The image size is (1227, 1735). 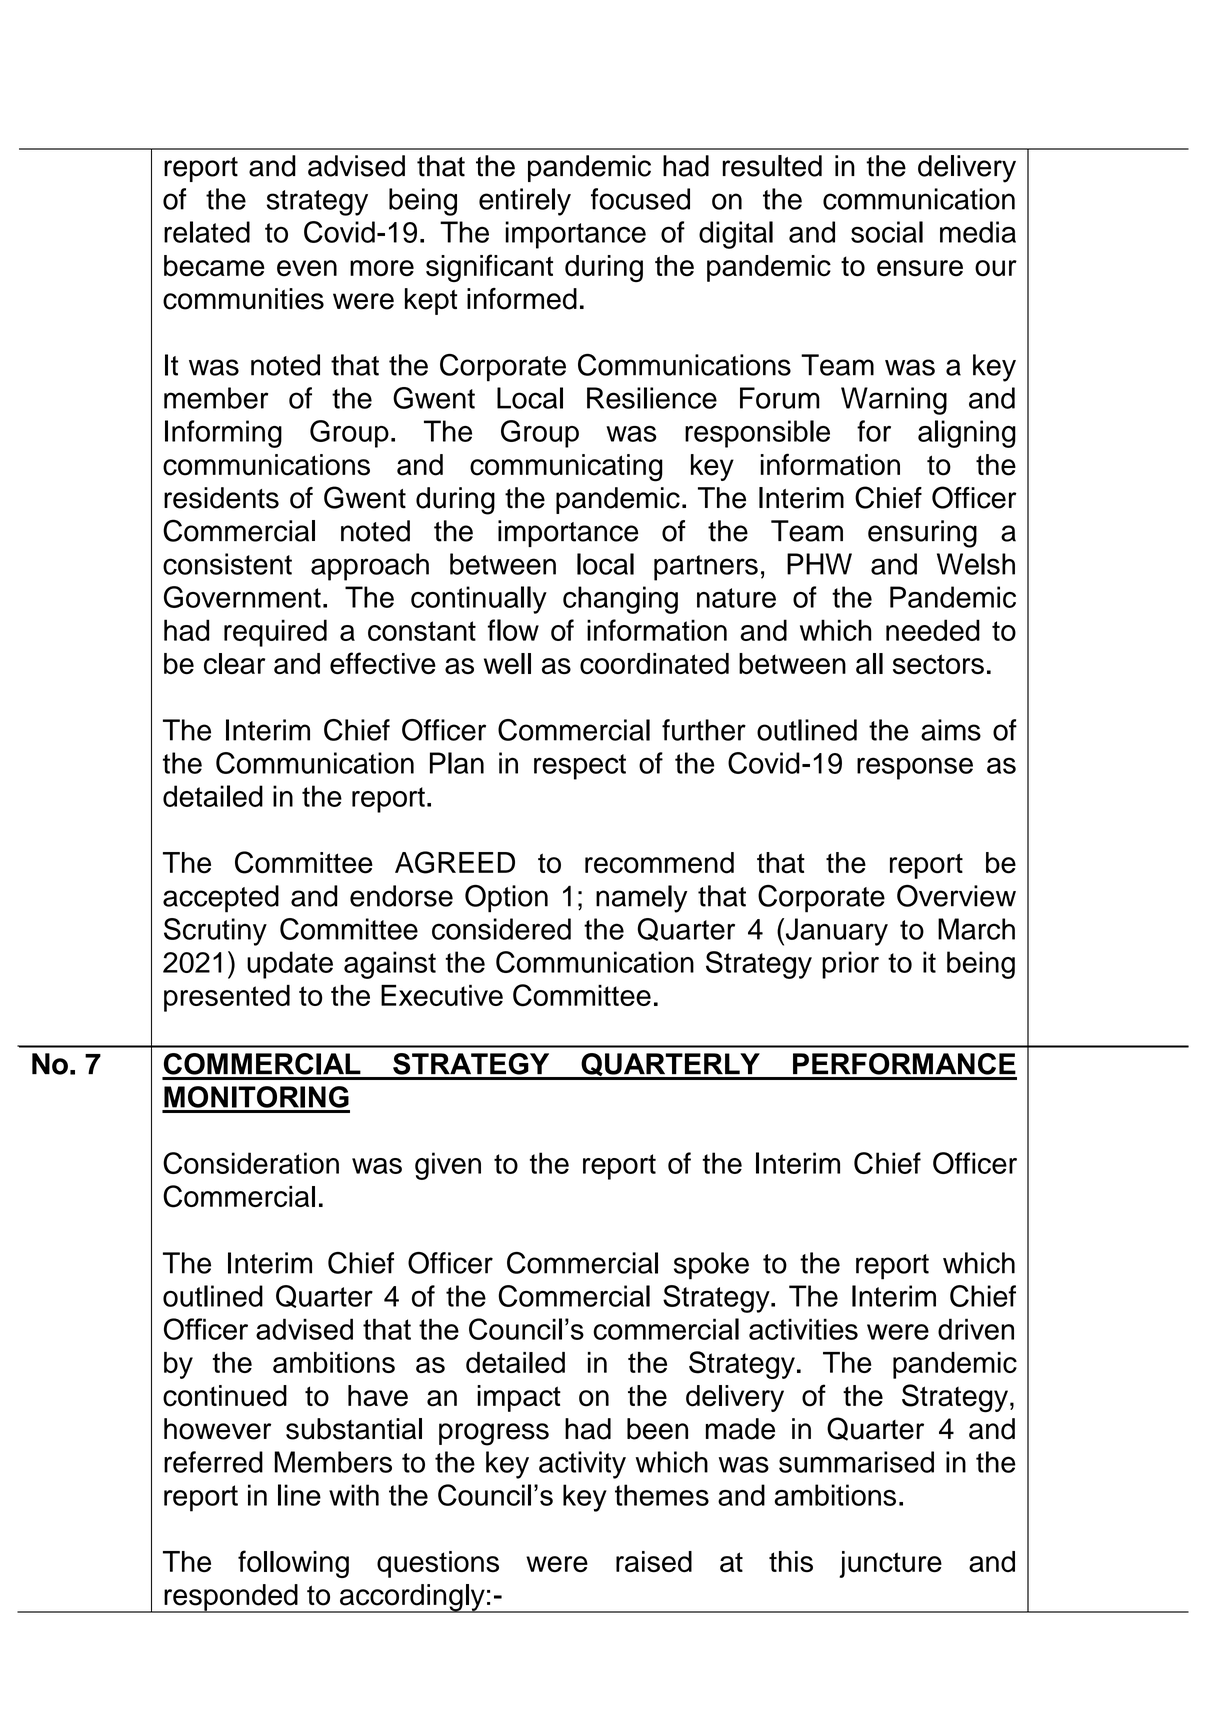 What do you see at coordinates (251, 1163) in the screenshot?
I see `Consideration` at bounding box center [251, 1163].
